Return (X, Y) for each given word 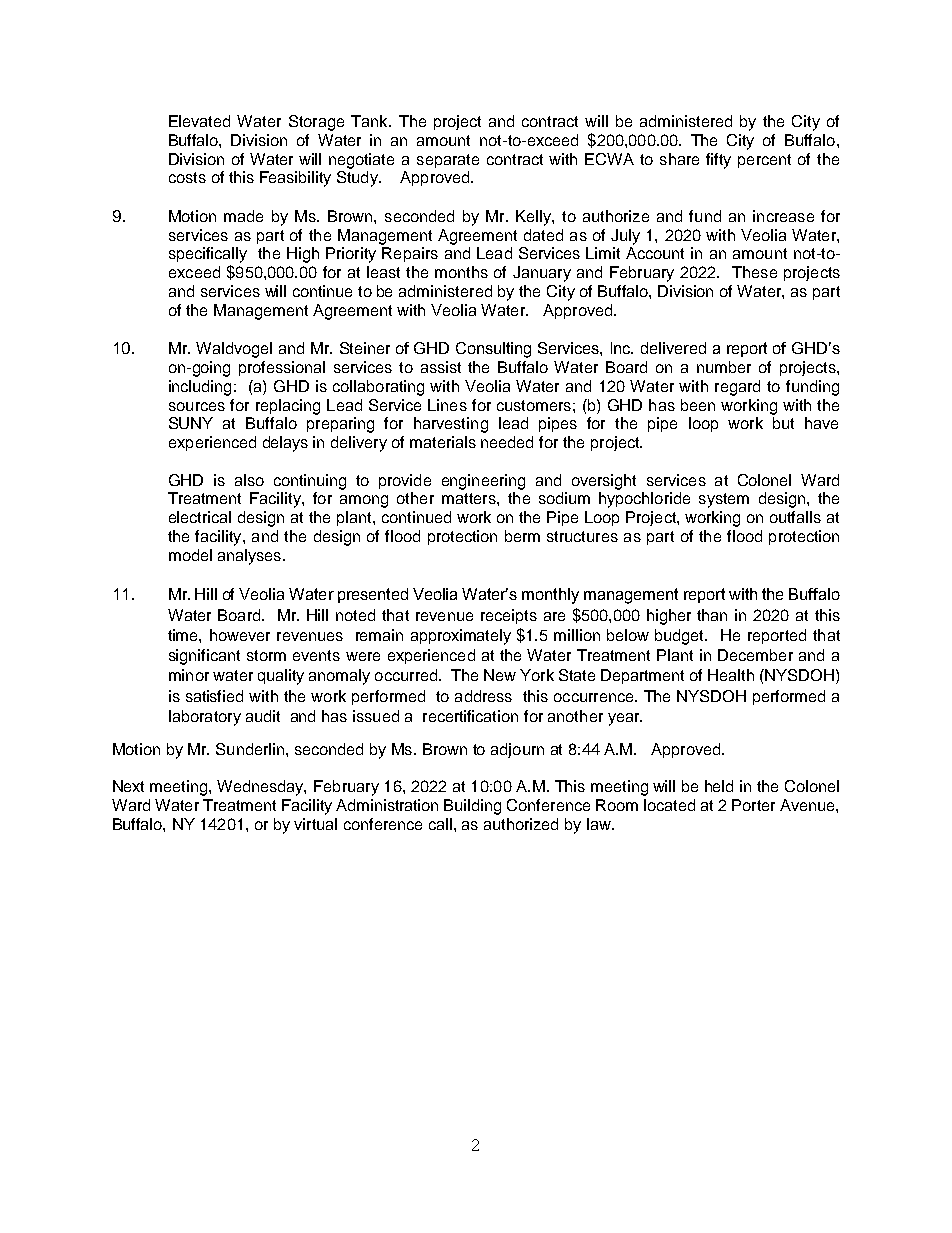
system (724, 500)
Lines (447, 405)
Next (128, 786)
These (754, 272)
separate (448, 161)
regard (737, 388)
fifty (718, 161)
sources (197, 406)
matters (470, 498)
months (461, 272)
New (500, 675)
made (243, 216)
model (190, 555)
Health (731, 675)
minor (189, 675)
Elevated (199, 121)
